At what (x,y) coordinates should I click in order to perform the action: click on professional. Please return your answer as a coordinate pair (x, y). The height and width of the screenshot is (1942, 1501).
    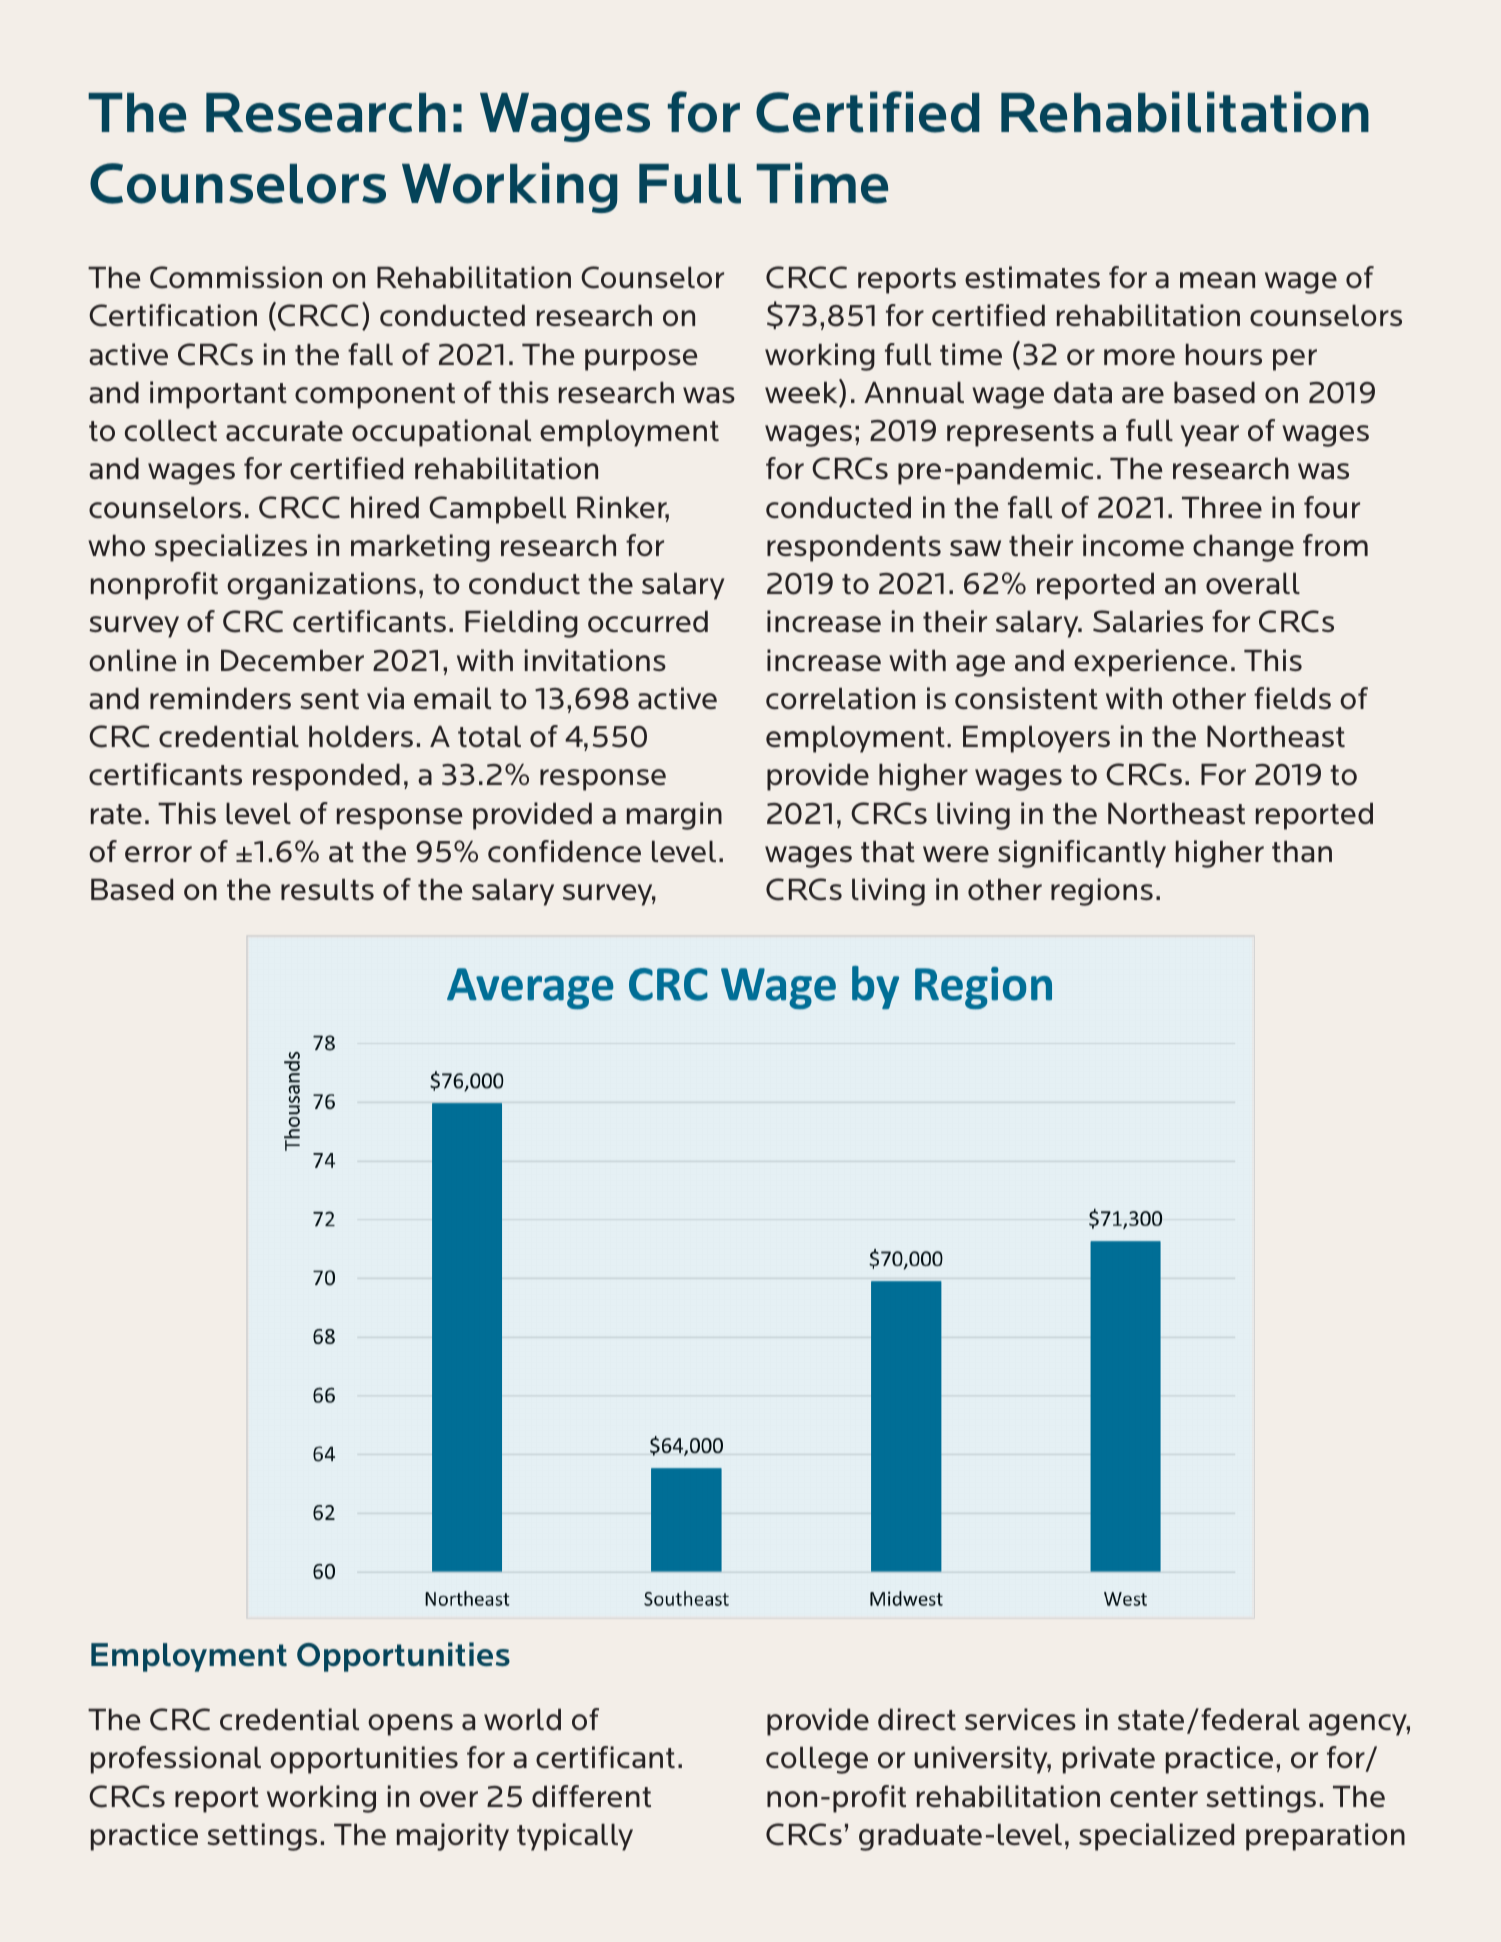
    Looking at the image, I should click on (176, 1760).
